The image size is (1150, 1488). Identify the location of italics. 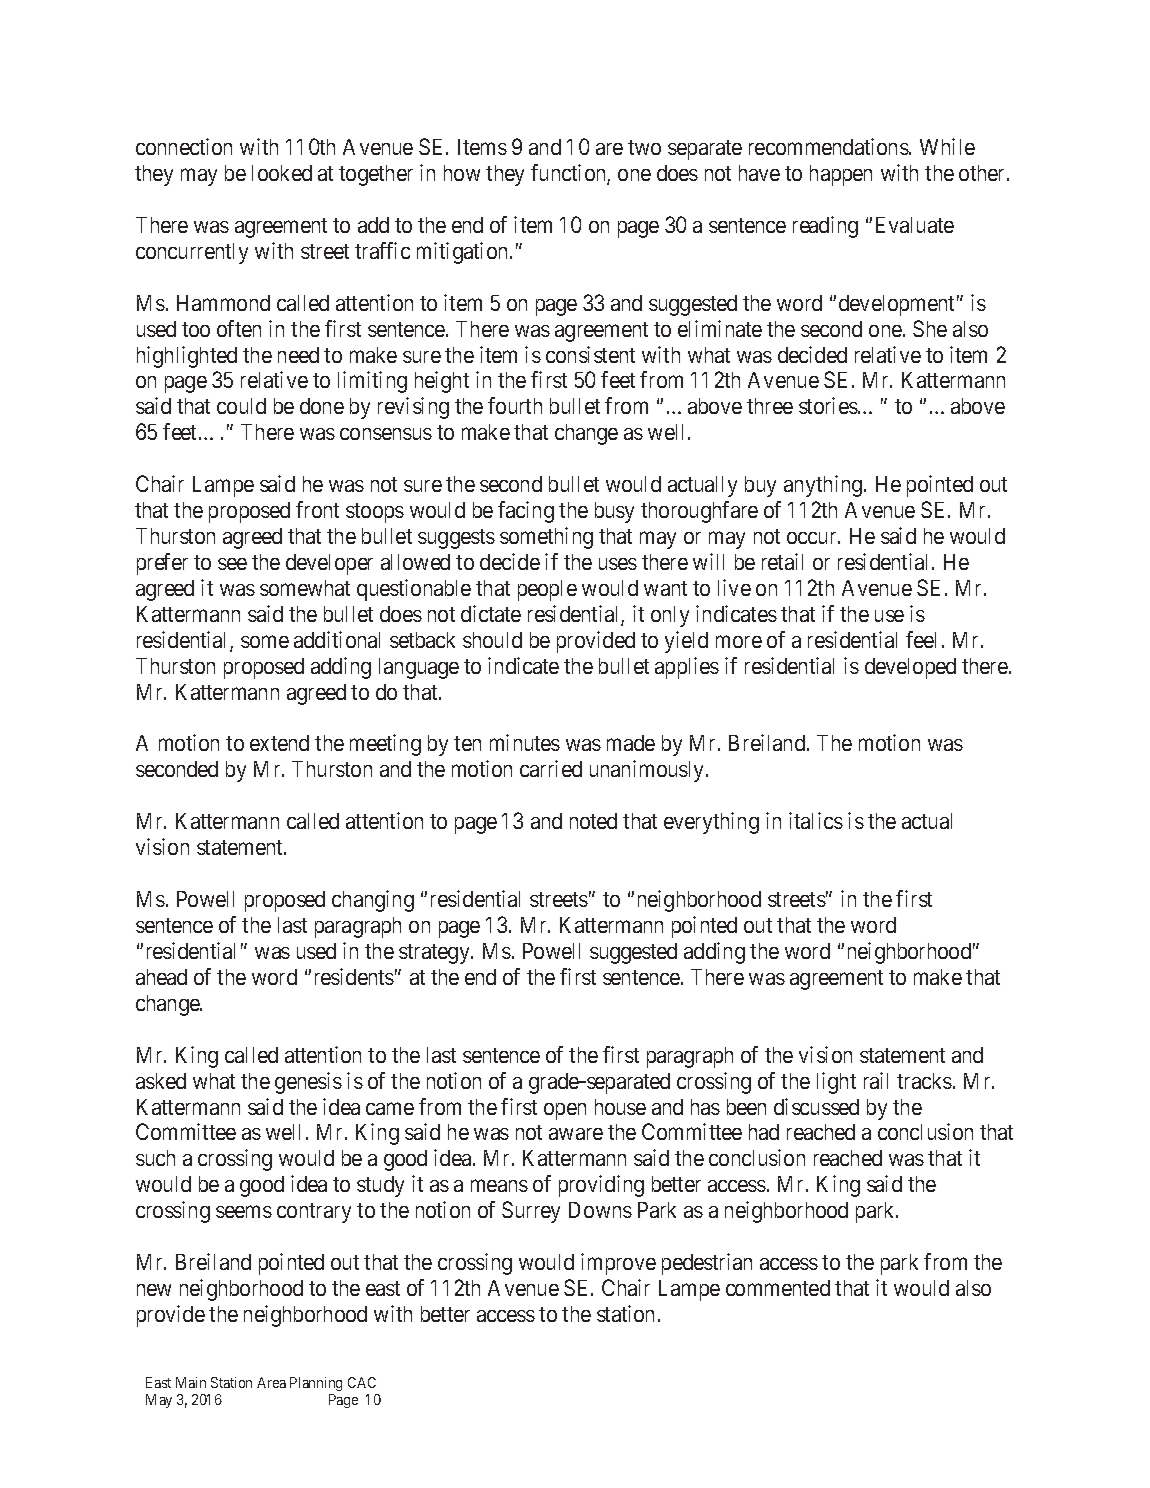
(816, 820).
